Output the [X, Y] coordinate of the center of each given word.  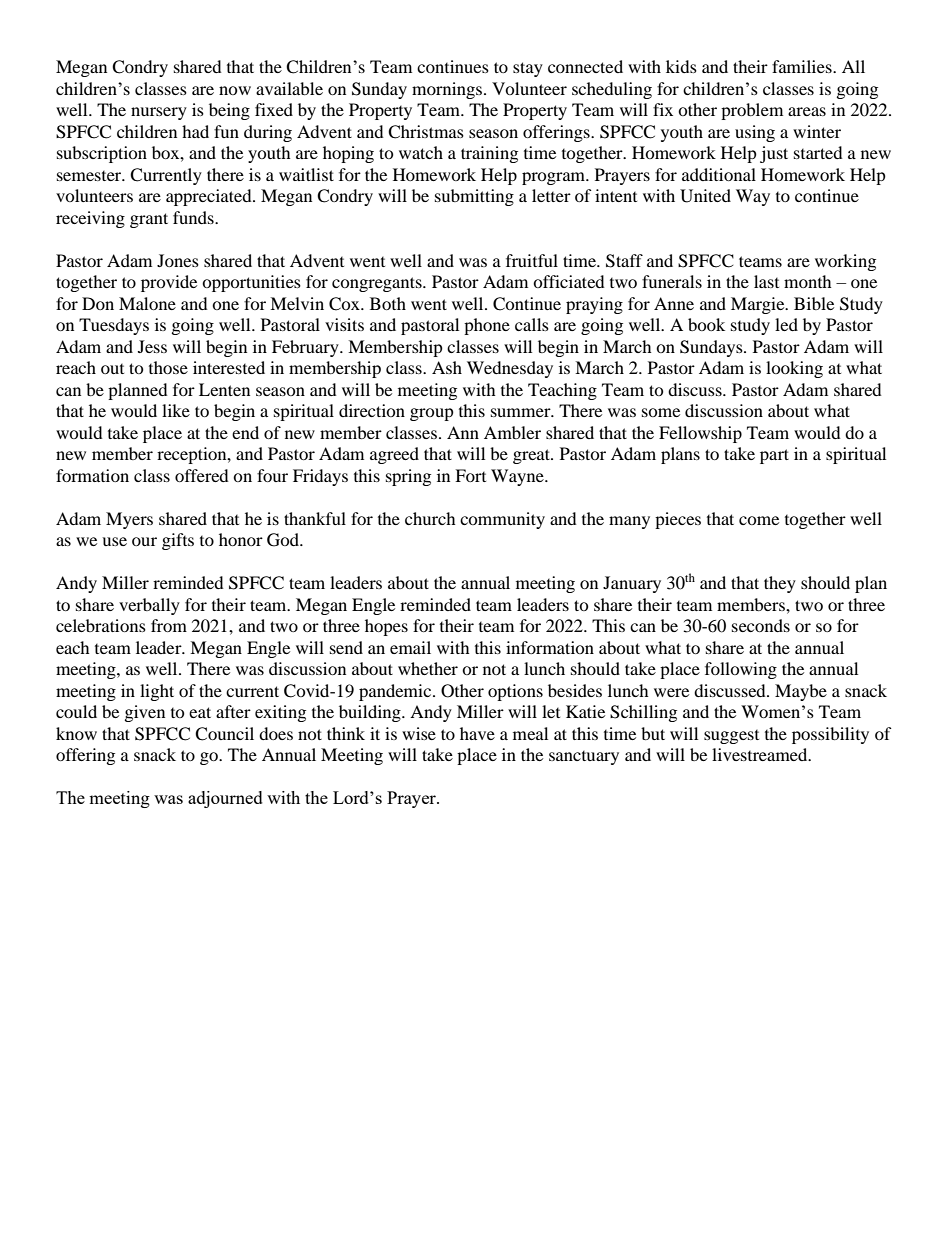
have [477, 733]
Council [224, 734]
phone [487, 326]
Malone [147, 303]
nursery [159, 113]
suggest [731, 737]
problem [752, 111]
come [759, 520]
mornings [448, 90]
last [766, 281]
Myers [129, 520]
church [430, 518]
